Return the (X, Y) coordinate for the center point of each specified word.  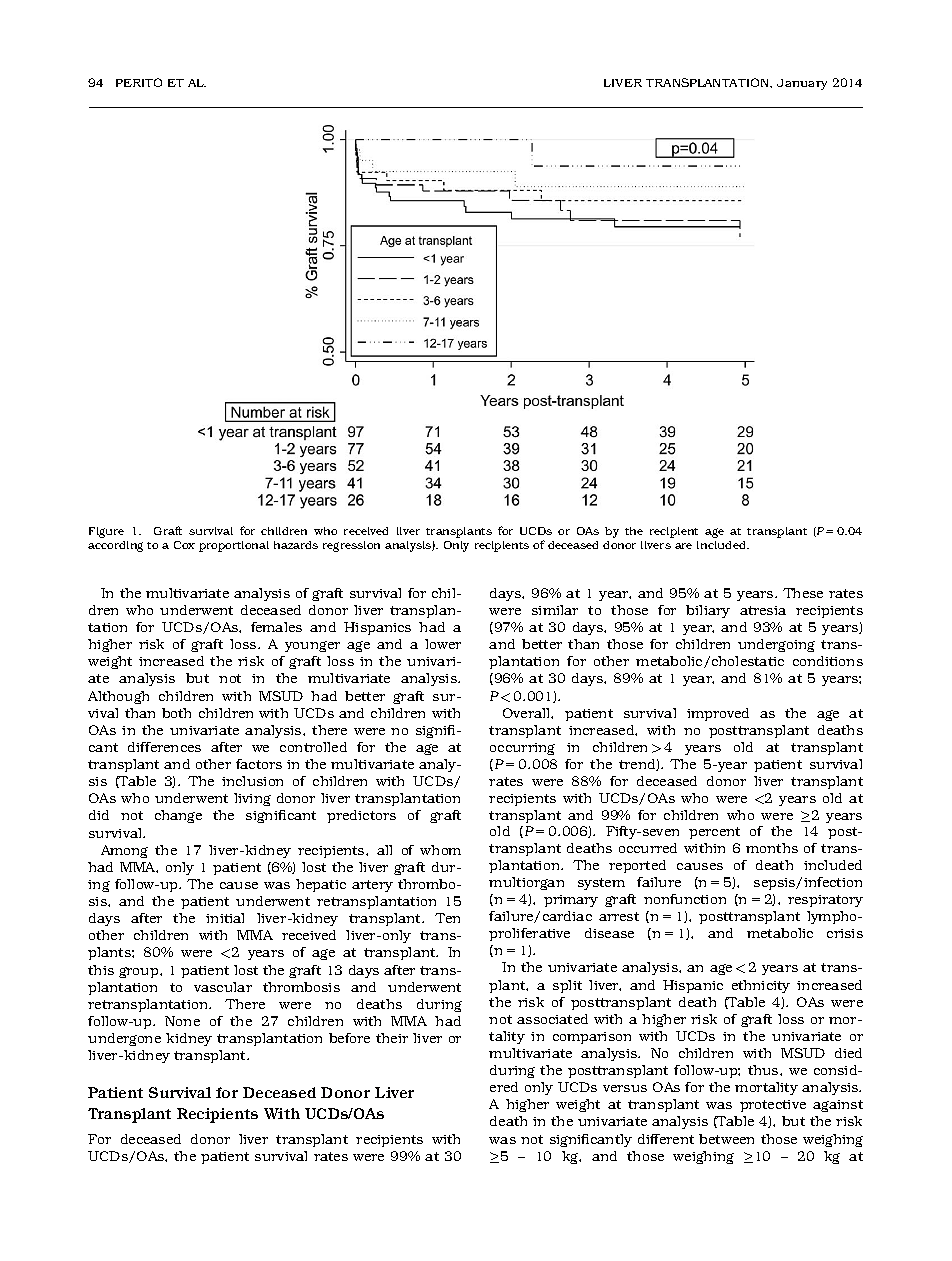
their (392, 1038)
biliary (708, 611)
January (802, 84)
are (683, 546)
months (772, 848)
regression (351, 546)
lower (443, 644)
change (178, 816)
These (803, 593)
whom (440, 850)
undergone (124, 1039)
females (276, 627)
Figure (106, 532)
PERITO (139, 82)
